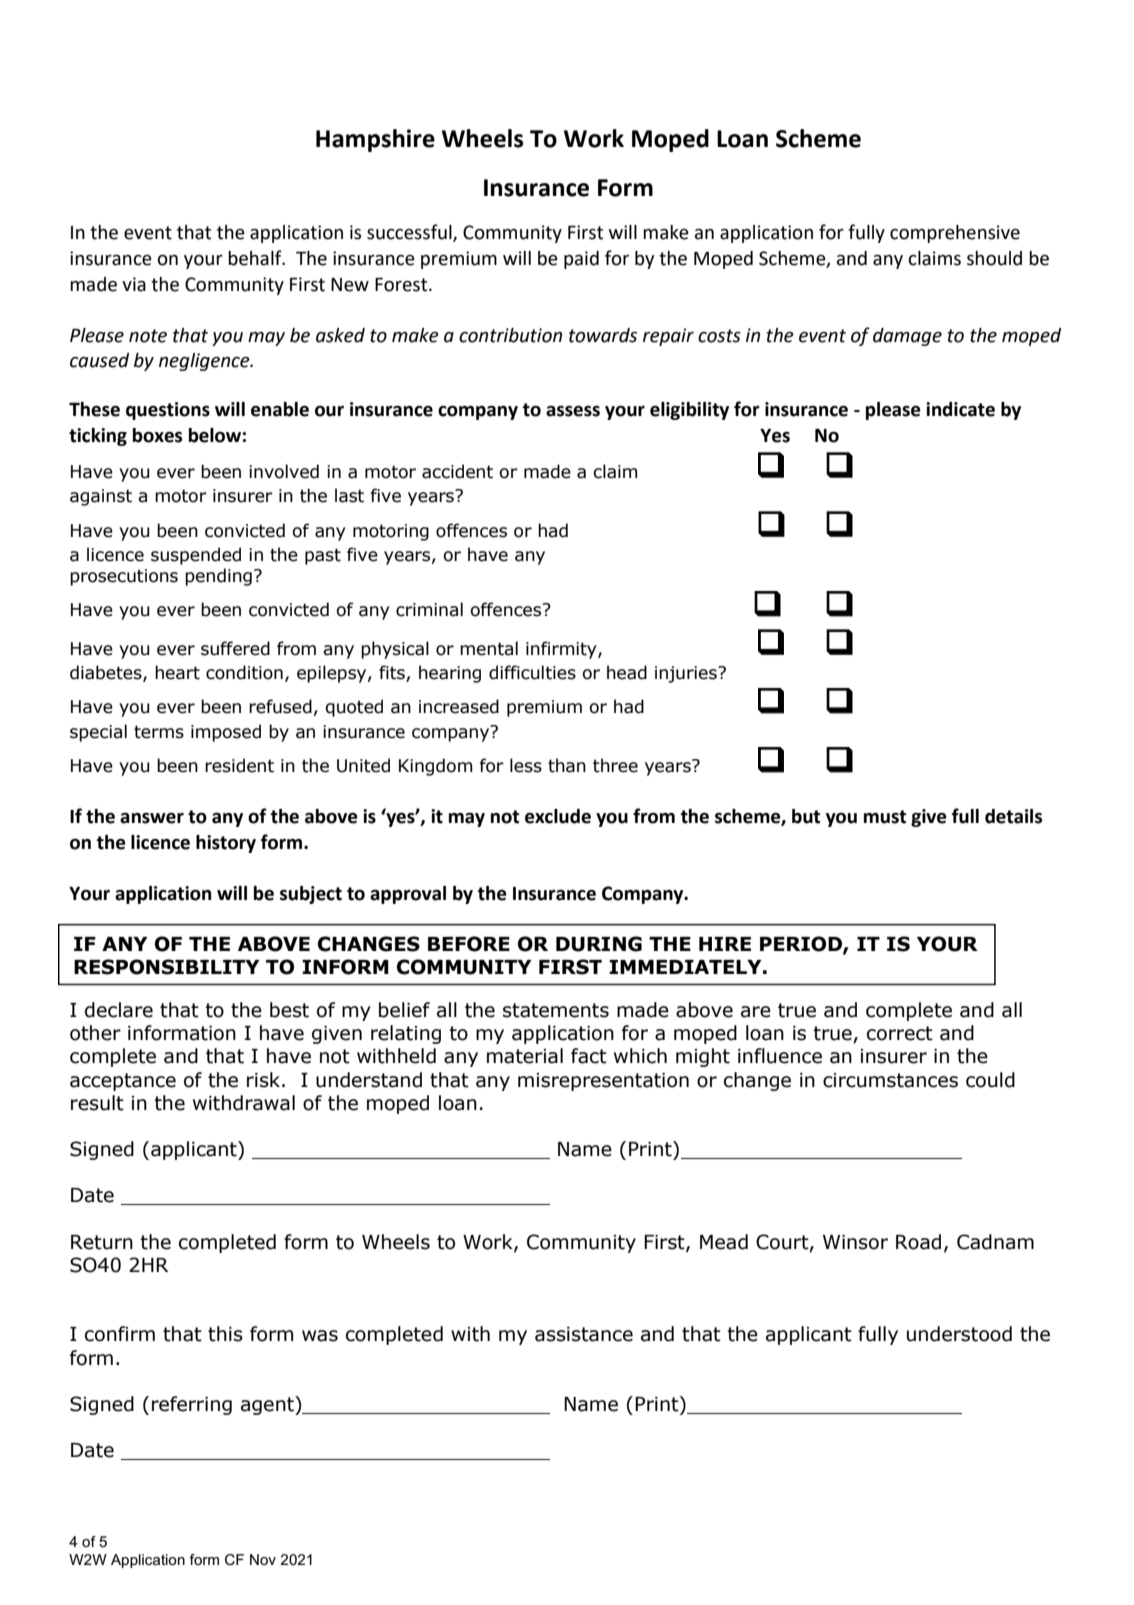 Image resolution: width=1134 pixels, height=1605 pixels. What do you see at coordinates (263, 1559) in the screenshot?
I see `Nov` at bounding box center [263, 1559].
